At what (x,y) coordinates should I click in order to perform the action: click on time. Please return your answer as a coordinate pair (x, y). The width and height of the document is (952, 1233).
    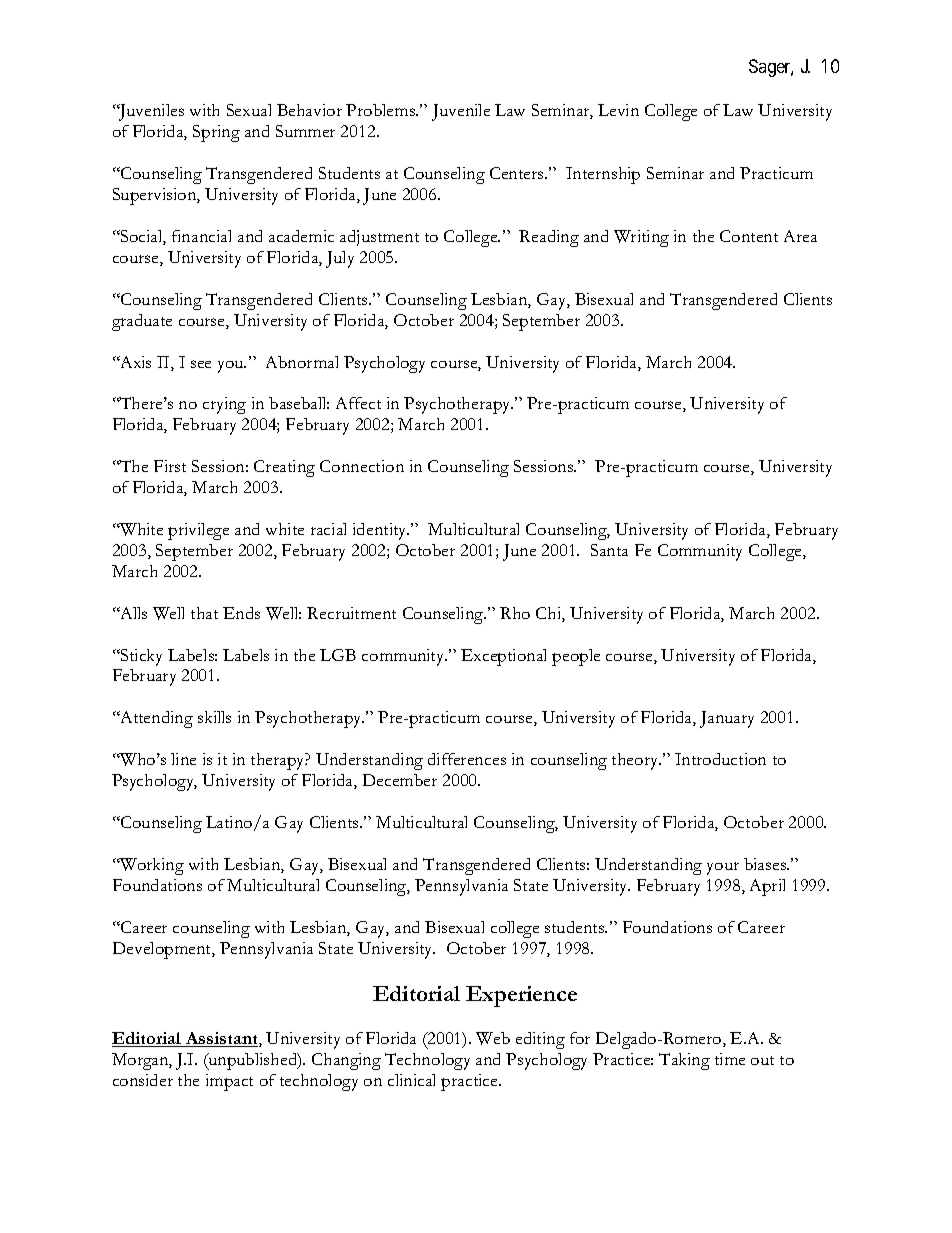
    Looking at the image, I should click on (730, 1059).
